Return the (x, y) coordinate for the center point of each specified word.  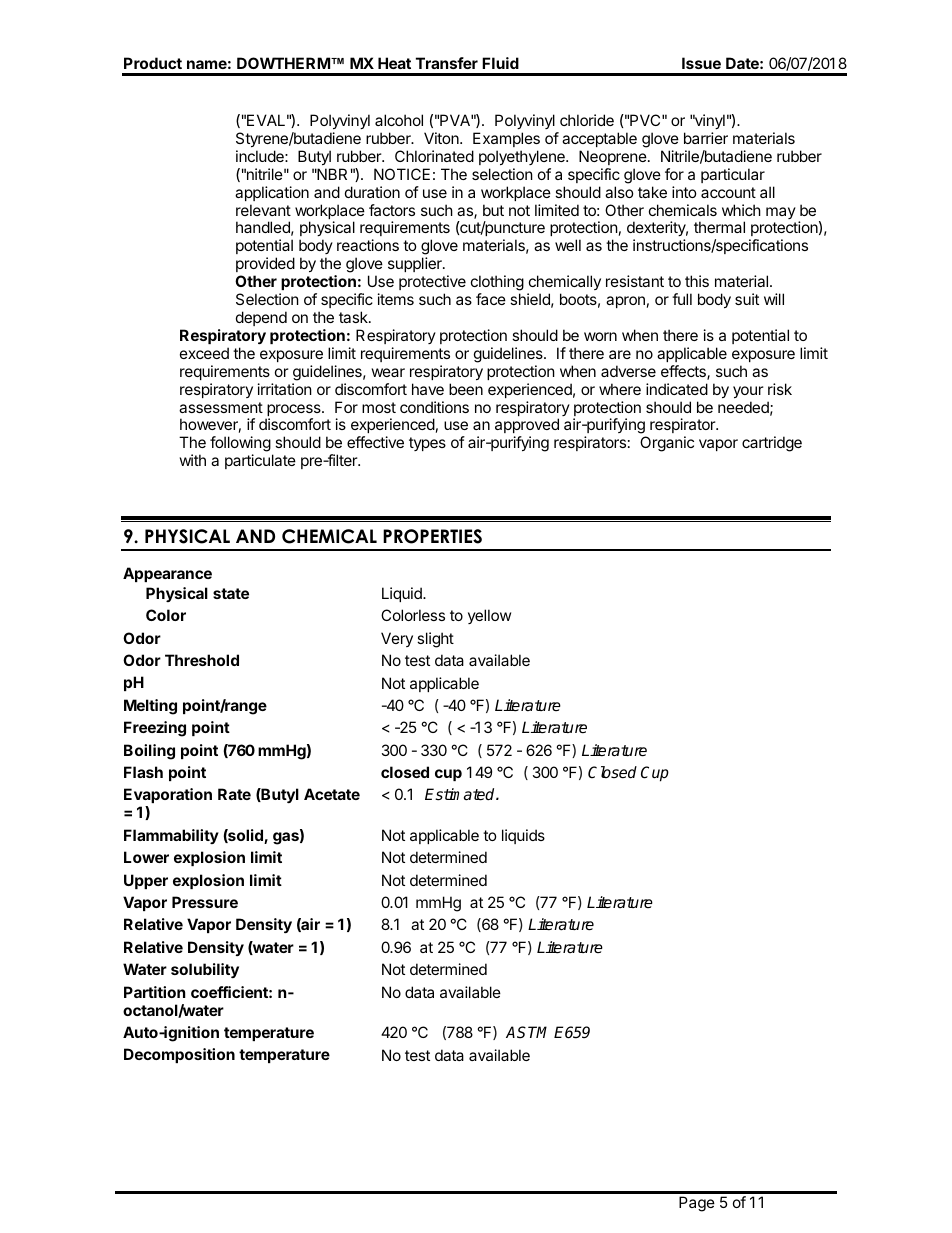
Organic (667, 444)
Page (697, 1204)
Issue (701, 63)
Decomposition (179, 1055)
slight (435, 640)
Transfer (447, 63)
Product (153, 63)
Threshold (202, 660)
